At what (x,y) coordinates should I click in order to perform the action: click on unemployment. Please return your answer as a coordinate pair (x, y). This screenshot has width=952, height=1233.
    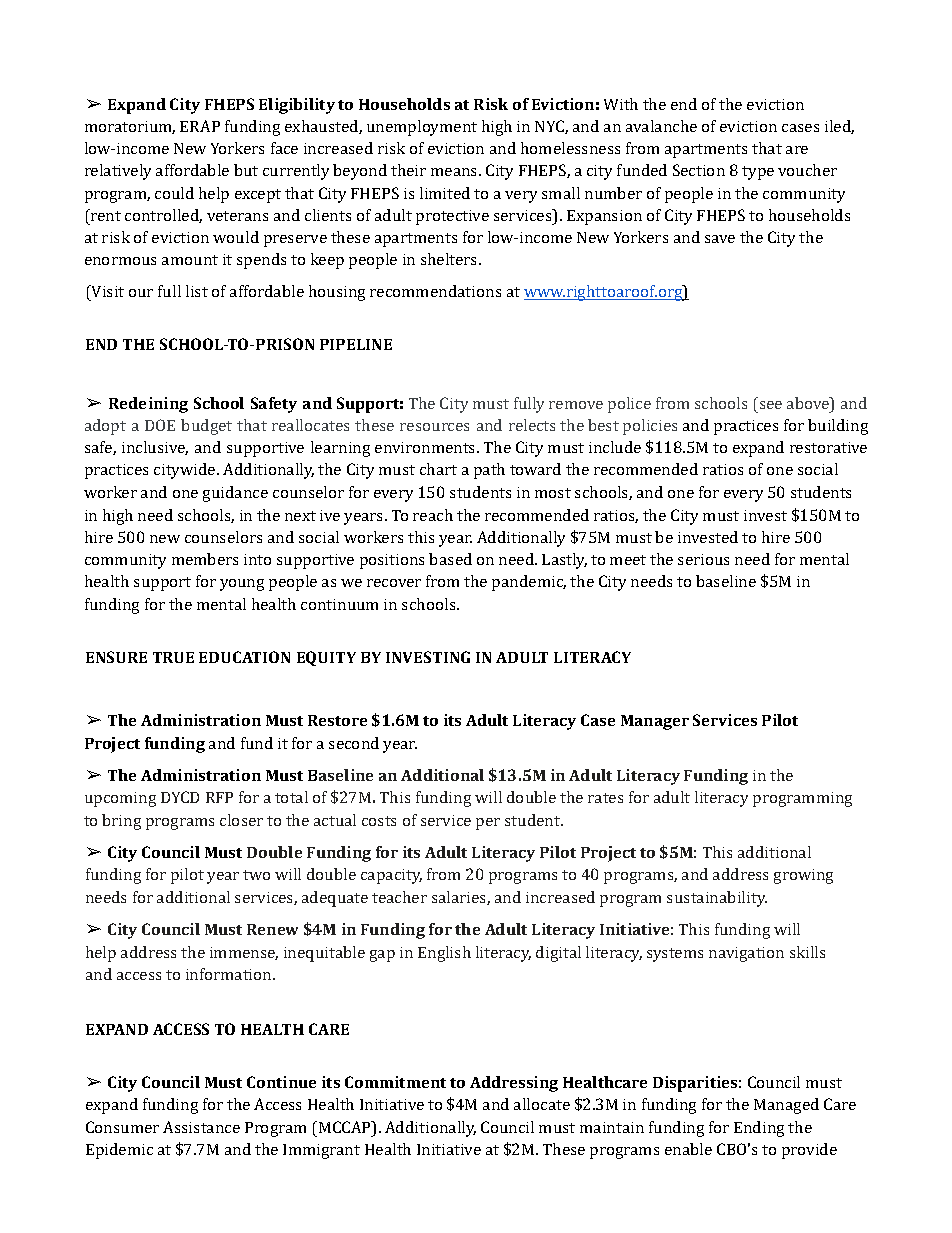
    Looking at the image, I should click on (422, 128).
